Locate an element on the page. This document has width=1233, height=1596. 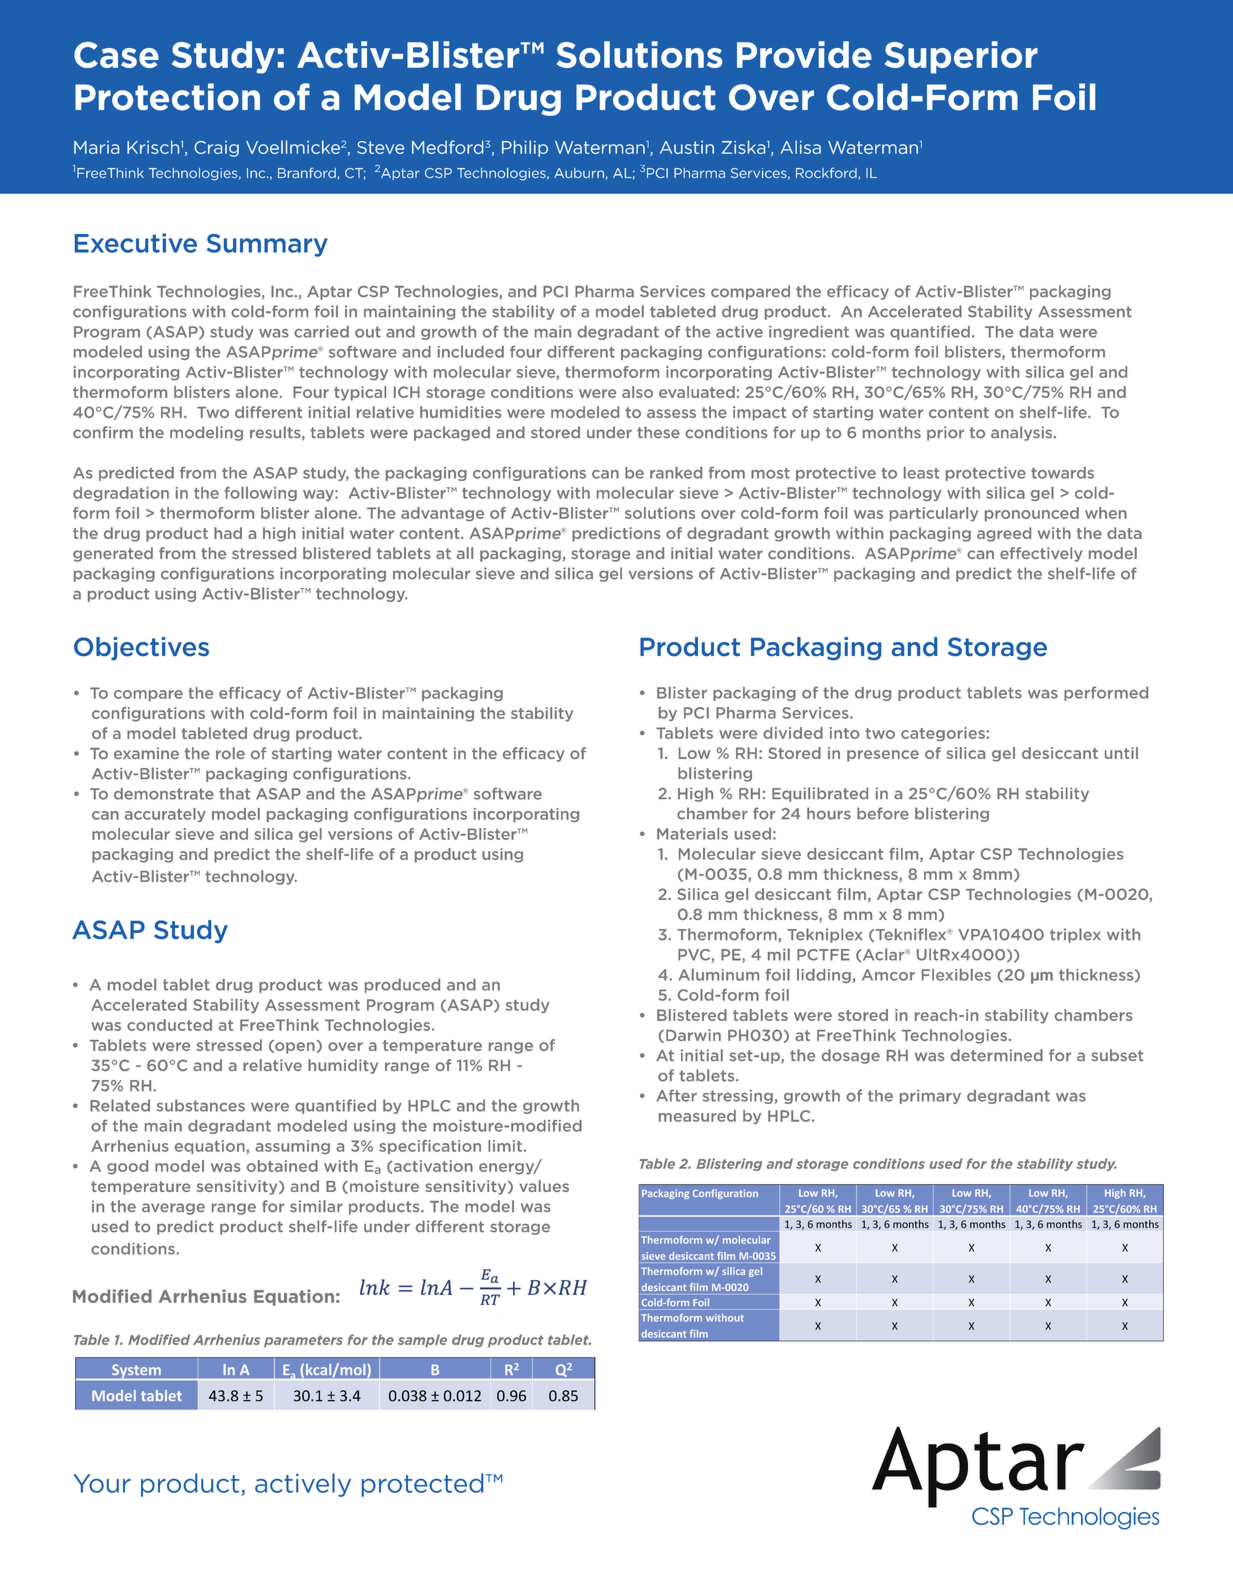
protected is located at coordinates (422, 1485).
